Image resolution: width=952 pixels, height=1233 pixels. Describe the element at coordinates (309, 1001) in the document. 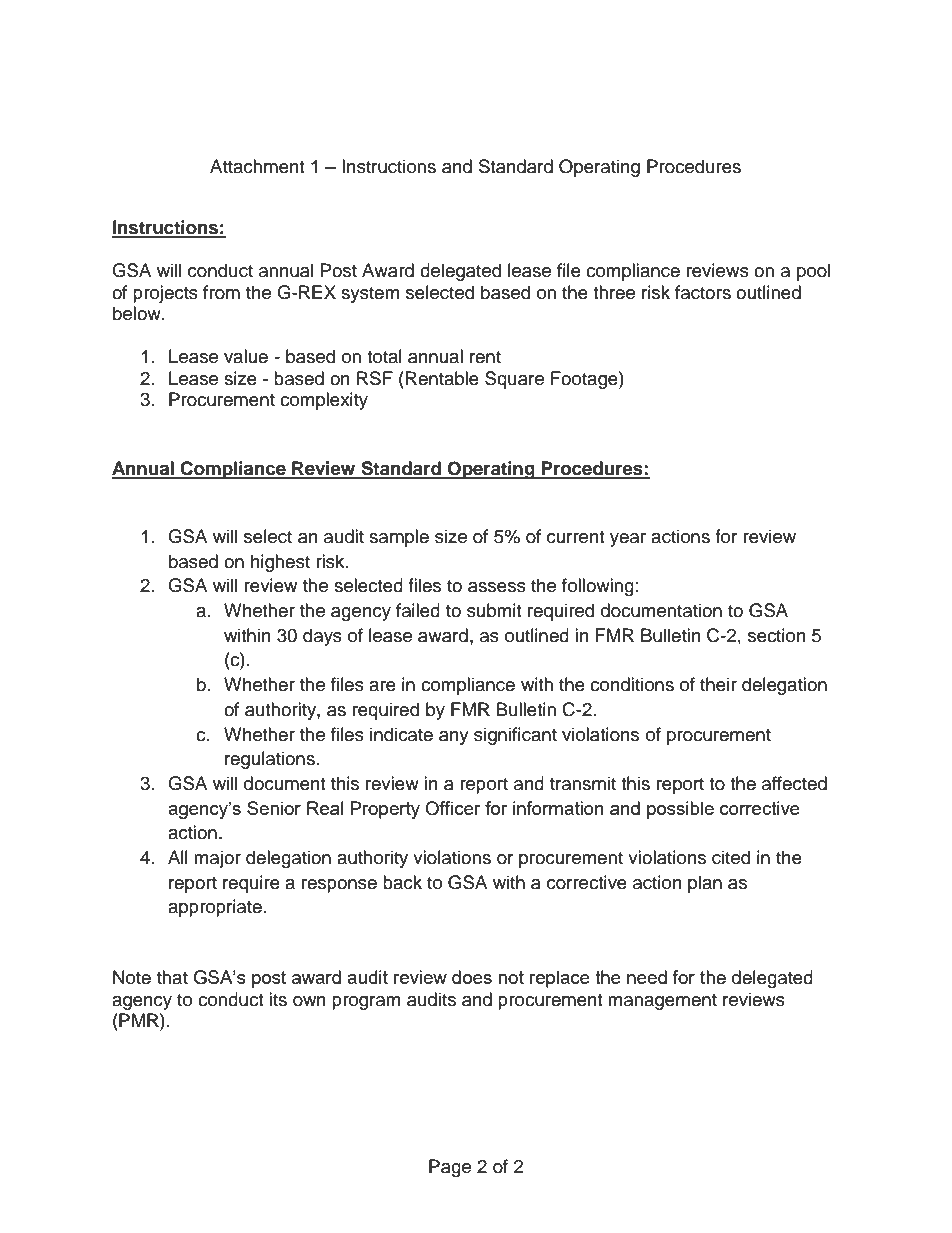

I see `own` at that location.
